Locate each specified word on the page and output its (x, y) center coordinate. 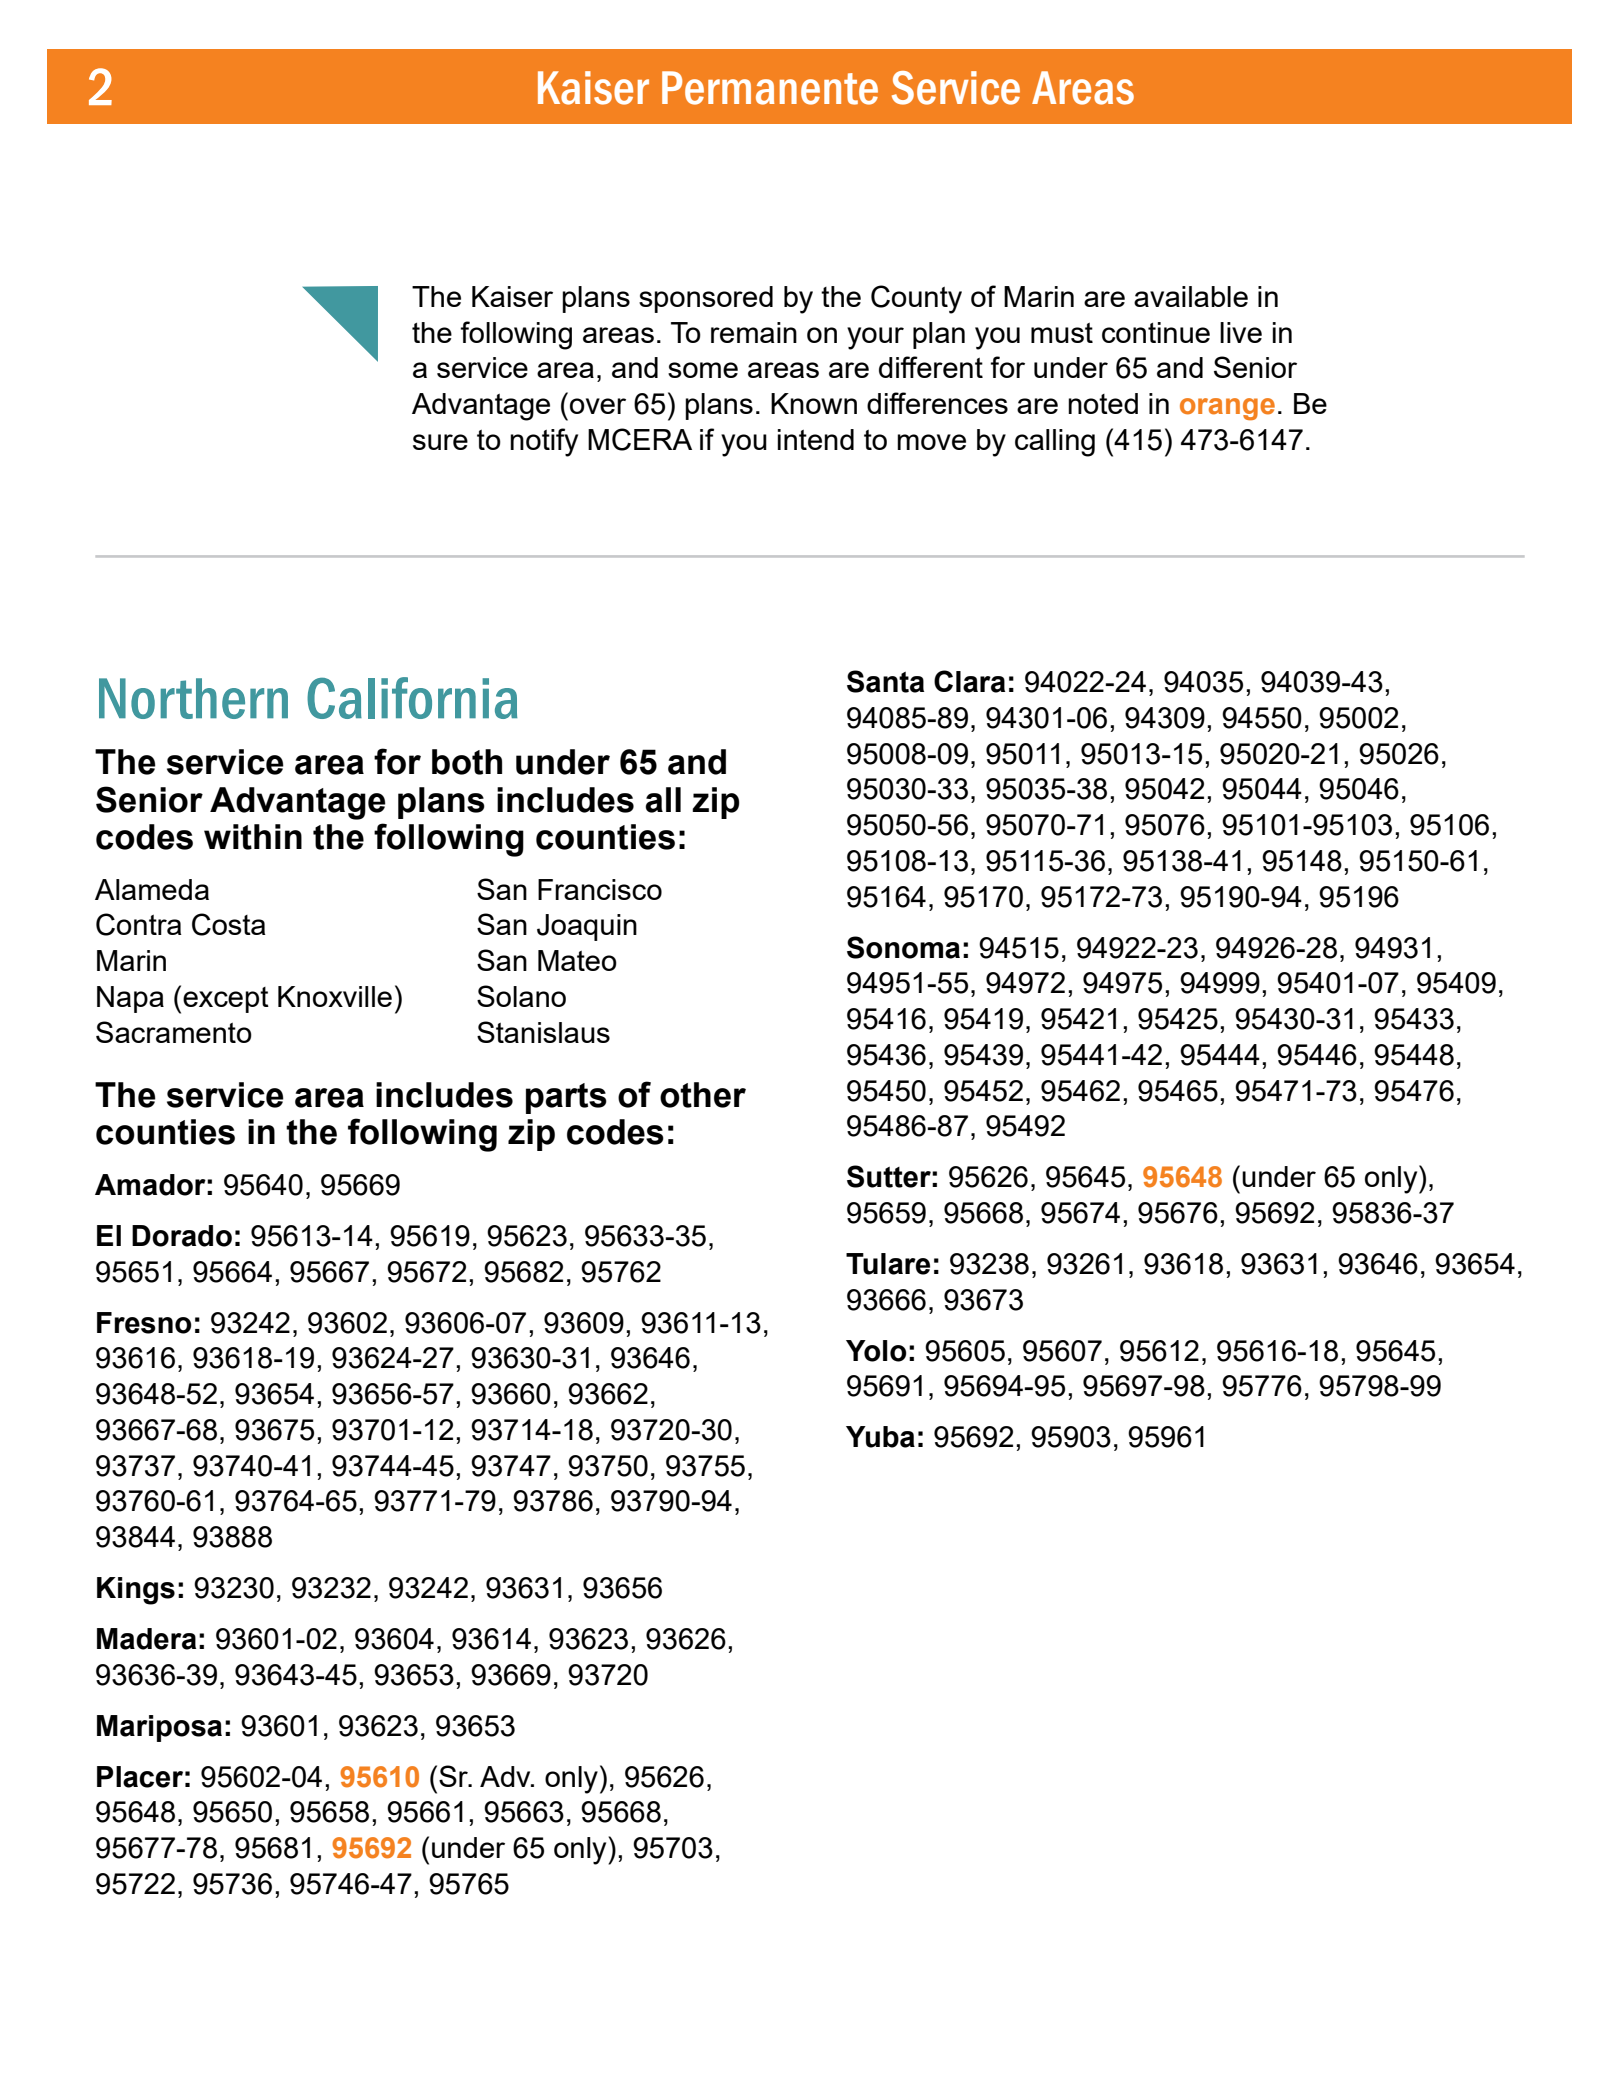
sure (440, 442)
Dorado (182, 1236)
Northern (193, 698)
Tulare (888, 1264)
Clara (969, 681)
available (1191, 296)
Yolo (876, 1351)
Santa (885, 681)
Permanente (770, 88)
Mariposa (159, 1728)
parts (566, 1098)
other (703, 1095)
